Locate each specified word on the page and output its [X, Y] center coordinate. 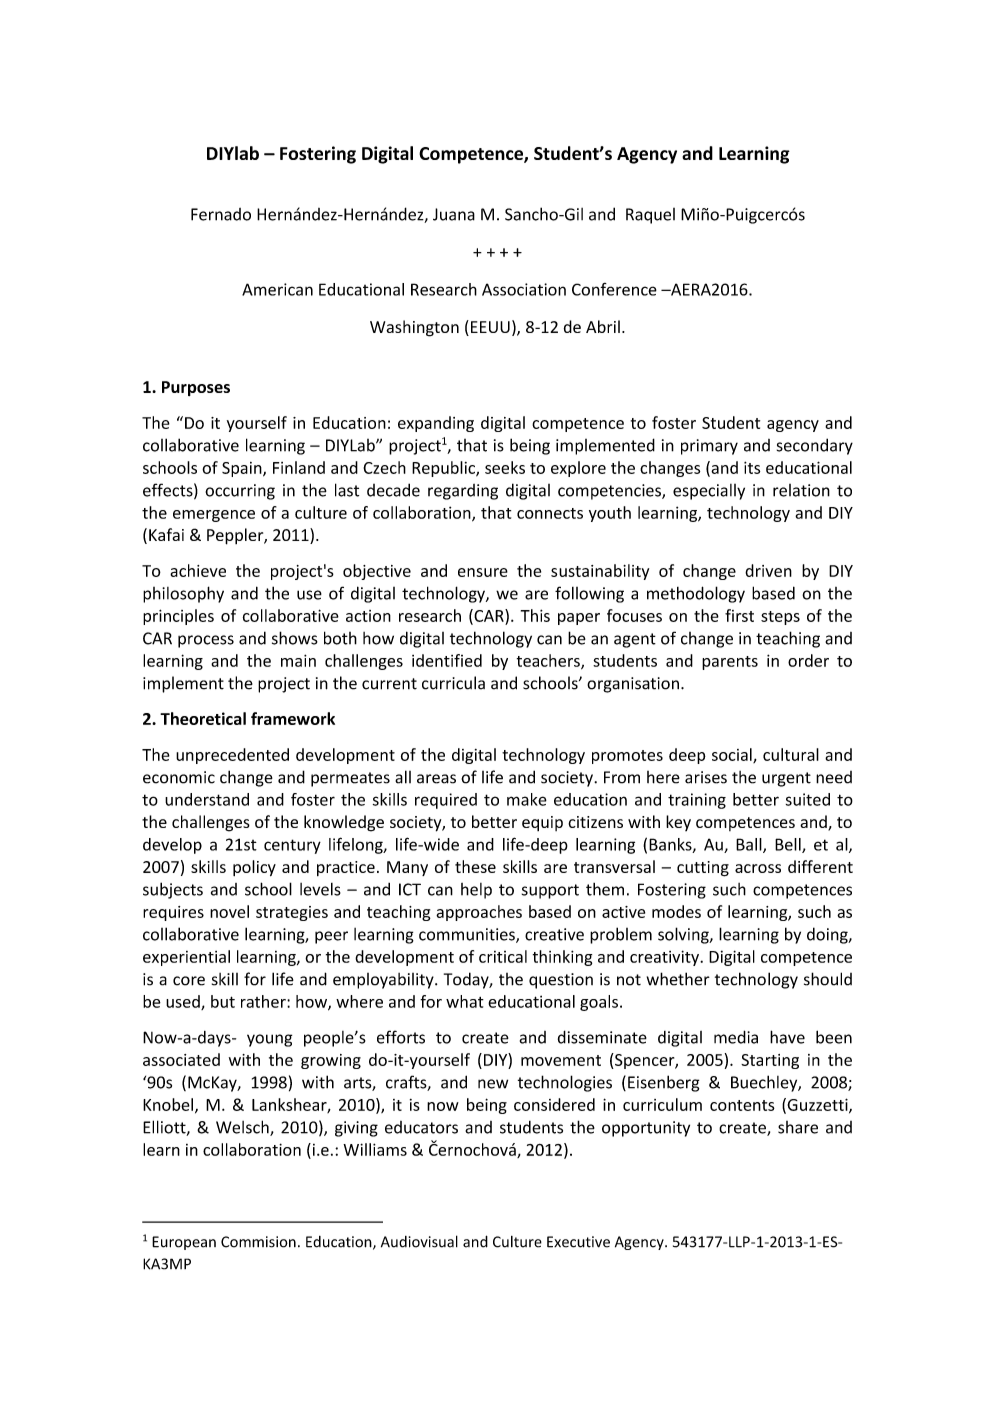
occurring [240, 492]
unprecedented [232, 756]
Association [524, 289]
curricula [453, 683]
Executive [578, 1242]
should [828, 979]
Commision [258, 1242]
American [277, 289]
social [733, 755]
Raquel [650, 216]
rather [264, 1001]
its [752, 467]
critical [503, 956]
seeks [505, 467]
